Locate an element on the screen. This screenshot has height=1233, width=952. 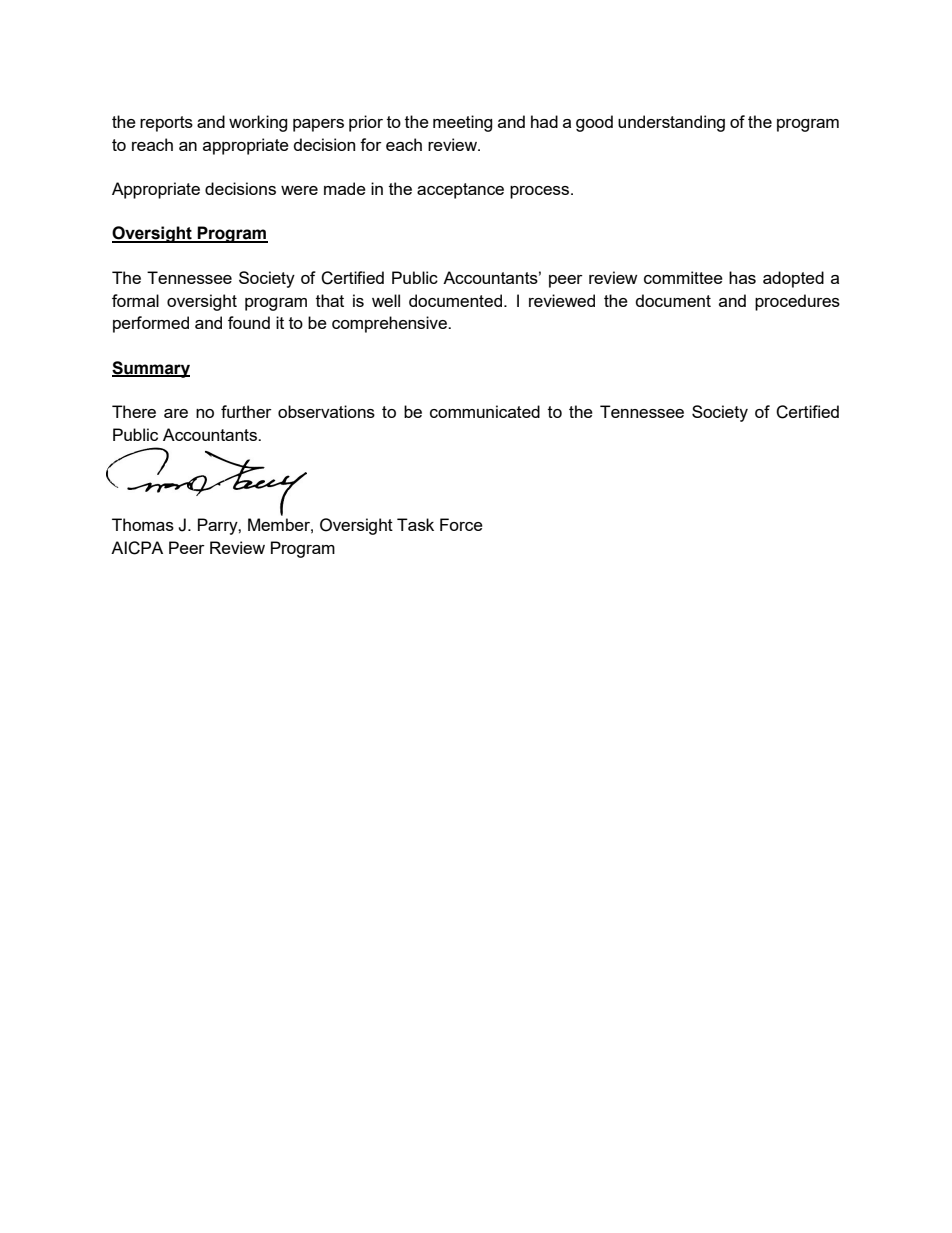
Task is located at coordinates (415, 524).
